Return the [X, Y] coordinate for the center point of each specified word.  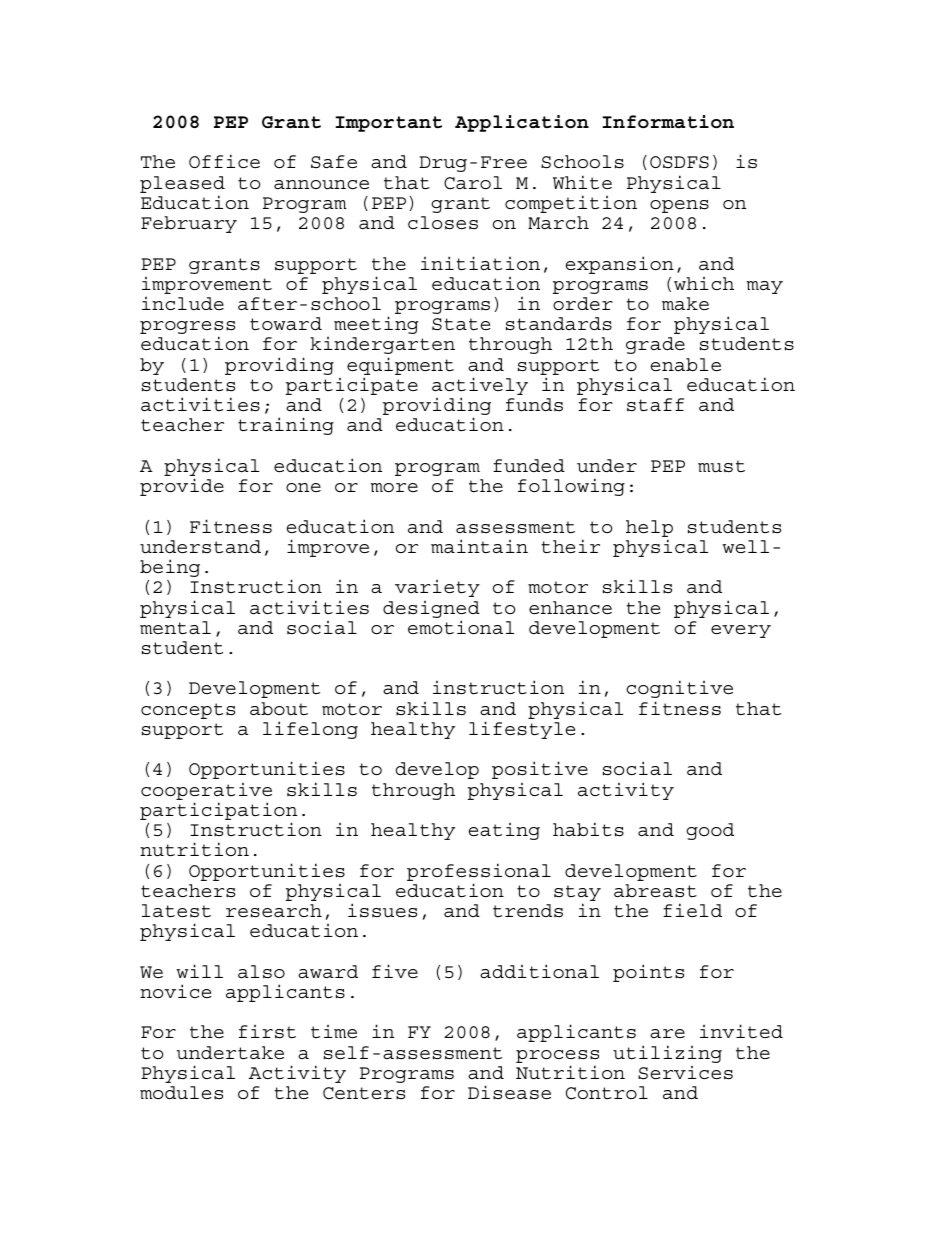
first [267, 1032]
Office [224, 161]
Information [668, 122]
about [279, 709]
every [741, 631]
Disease [509, 1092]
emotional [461, 627]
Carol [473, 183]
